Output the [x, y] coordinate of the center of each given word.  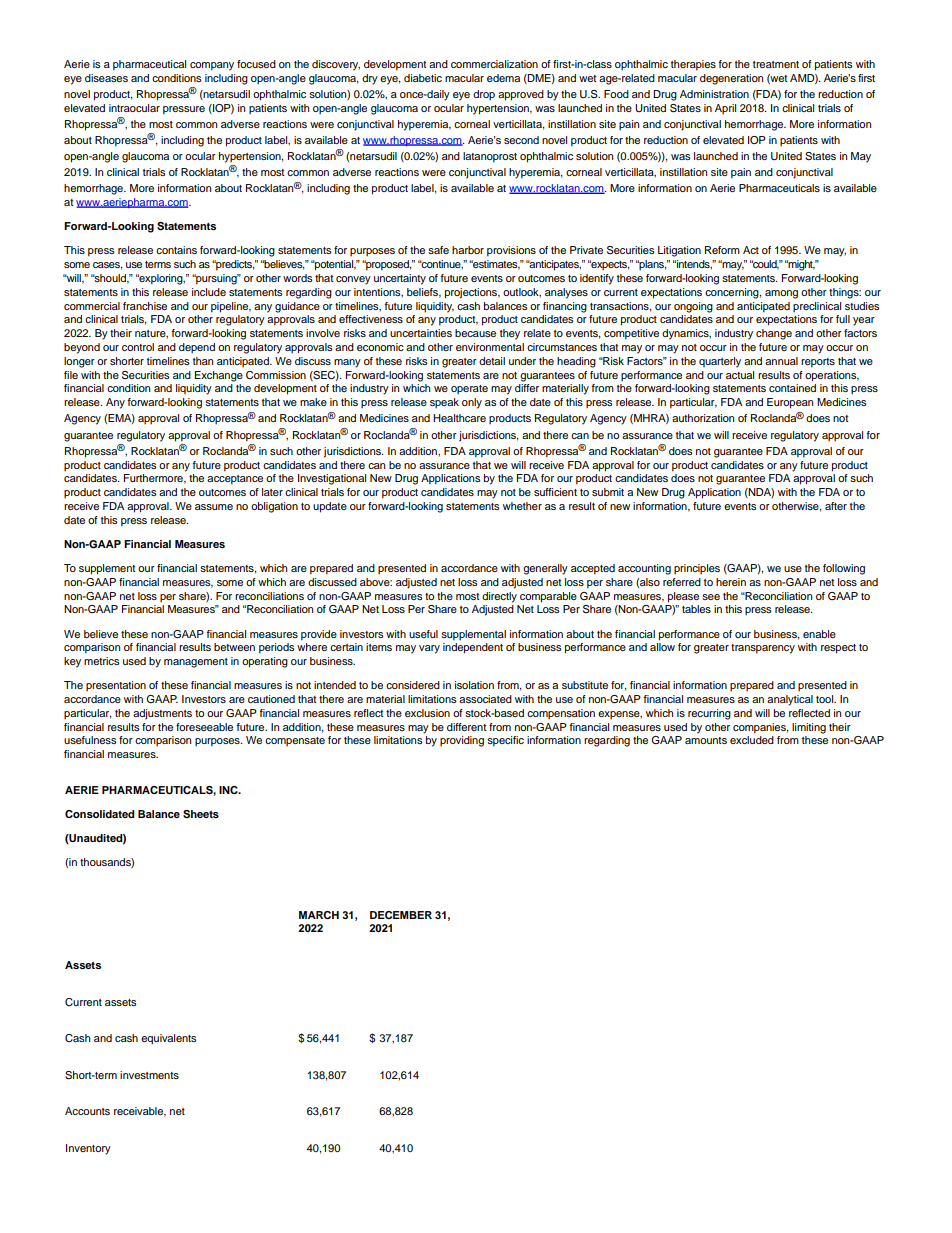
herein [731, 582]
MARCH [319, 915]
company [212, 66]
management [196, 663]
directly [499, 597]
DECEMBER [401, 915]
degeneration [731, 79]
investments [149, 1075]
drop [484, 95]
